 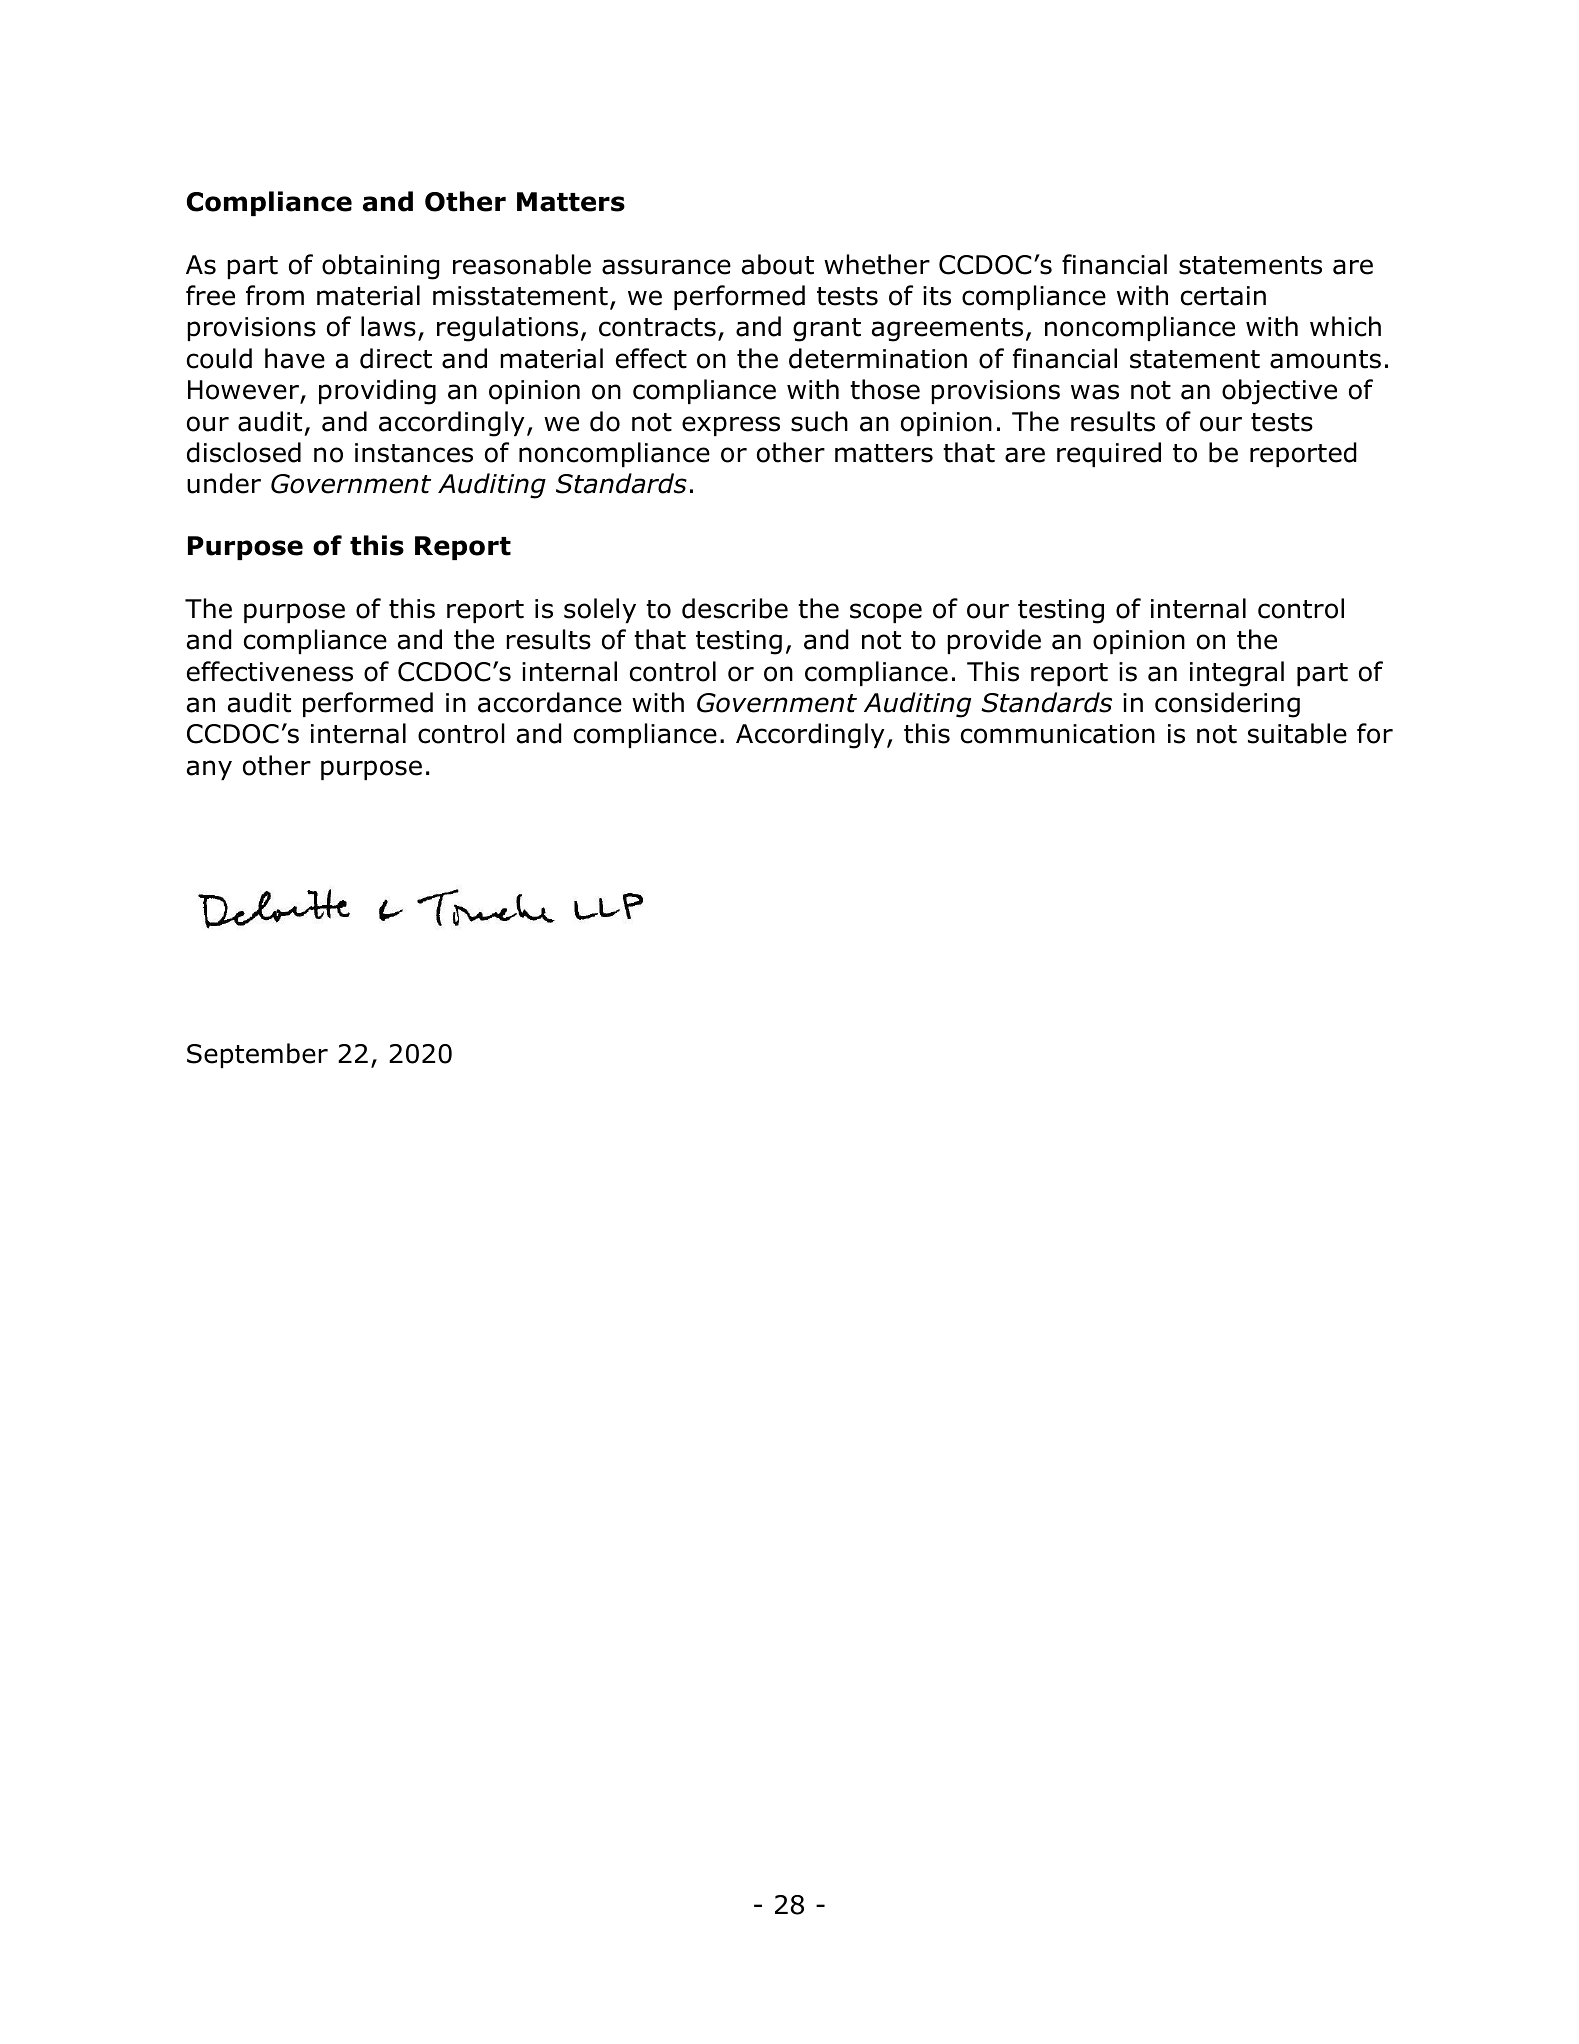 I want to click on suitable, so click(x=1297, y=733).
